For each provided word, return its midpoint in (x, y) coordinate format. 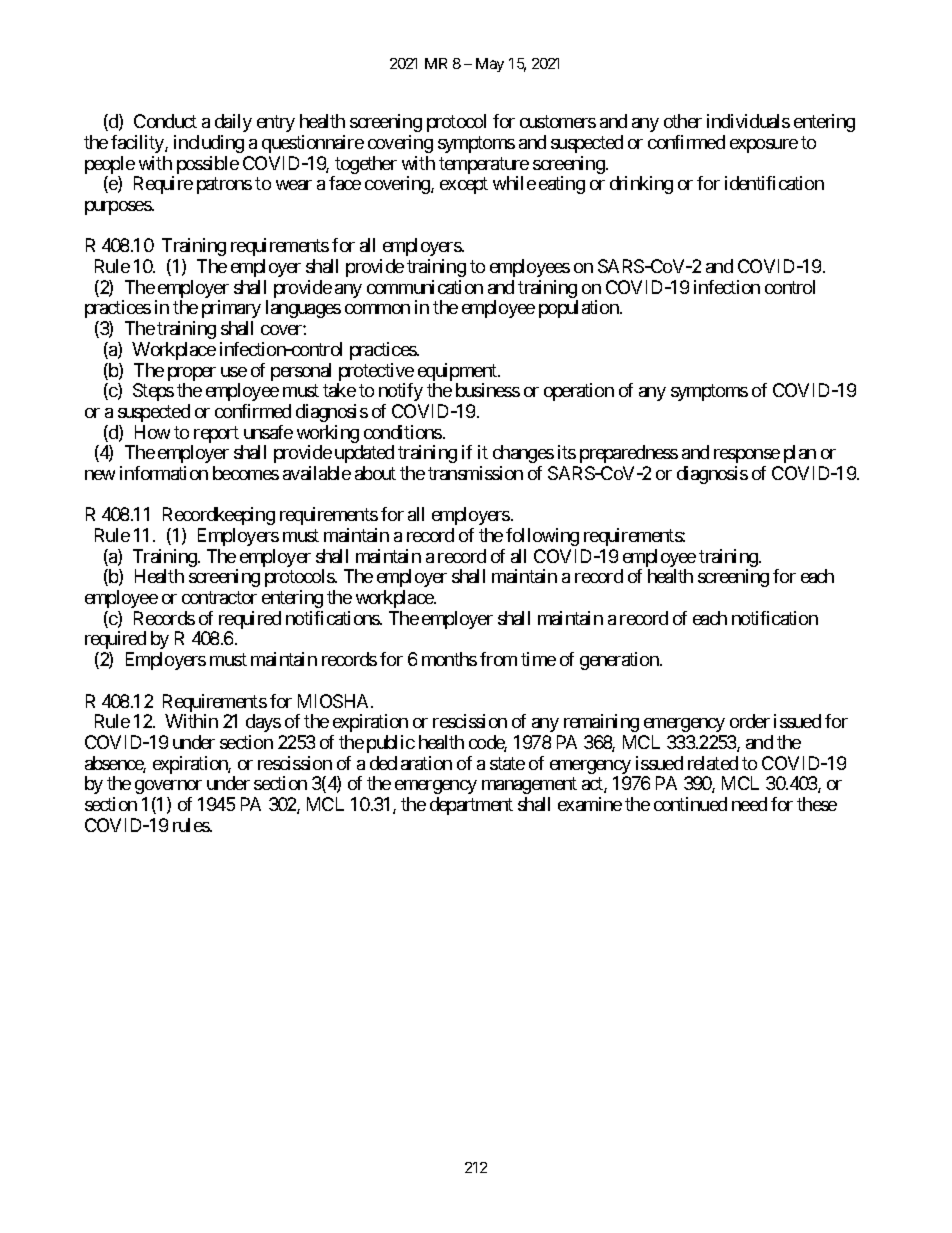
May (490, 65)
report (215, 436)
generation (620, 661)
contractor (219, 597)
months (449, 659)
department (471, 806)
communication (425, 287)
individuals (748, 121)
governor (168, 787)
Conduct (165, 121)
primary (231, 309)
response (747, 456)
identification (774, 183)
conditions (403, 432)
